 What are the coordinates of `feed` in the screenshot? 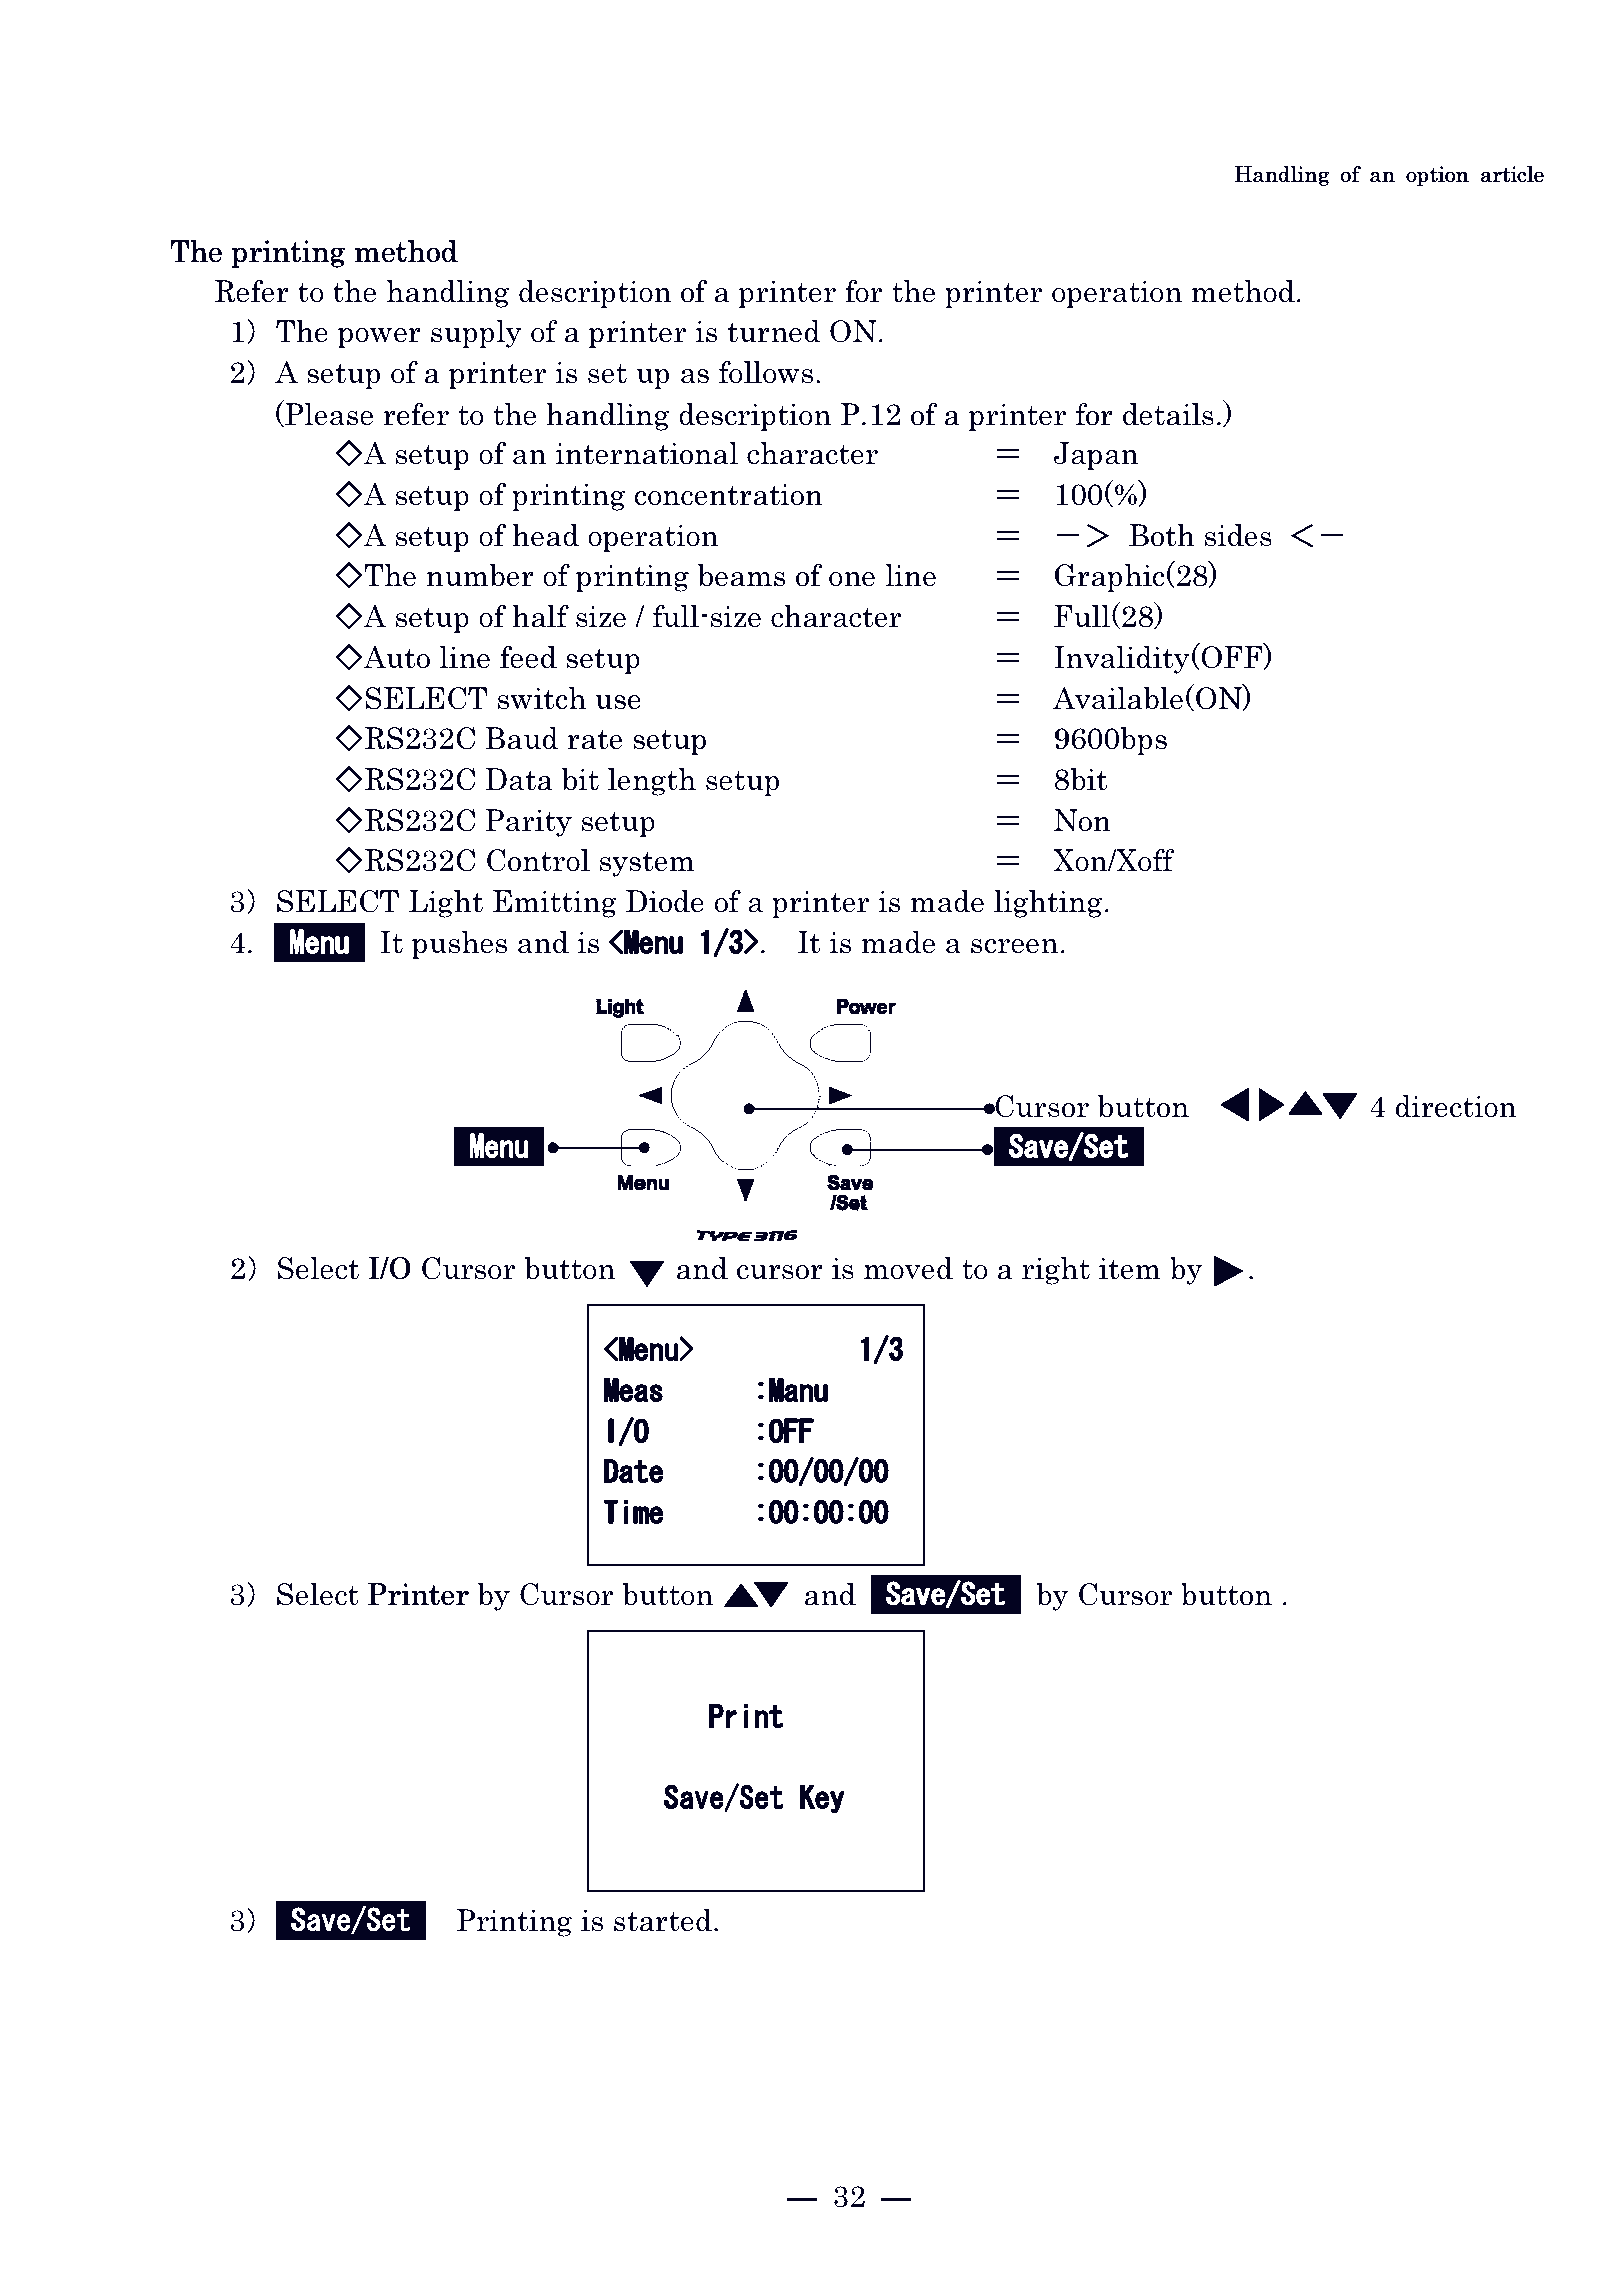 It's located at (528, 657).
